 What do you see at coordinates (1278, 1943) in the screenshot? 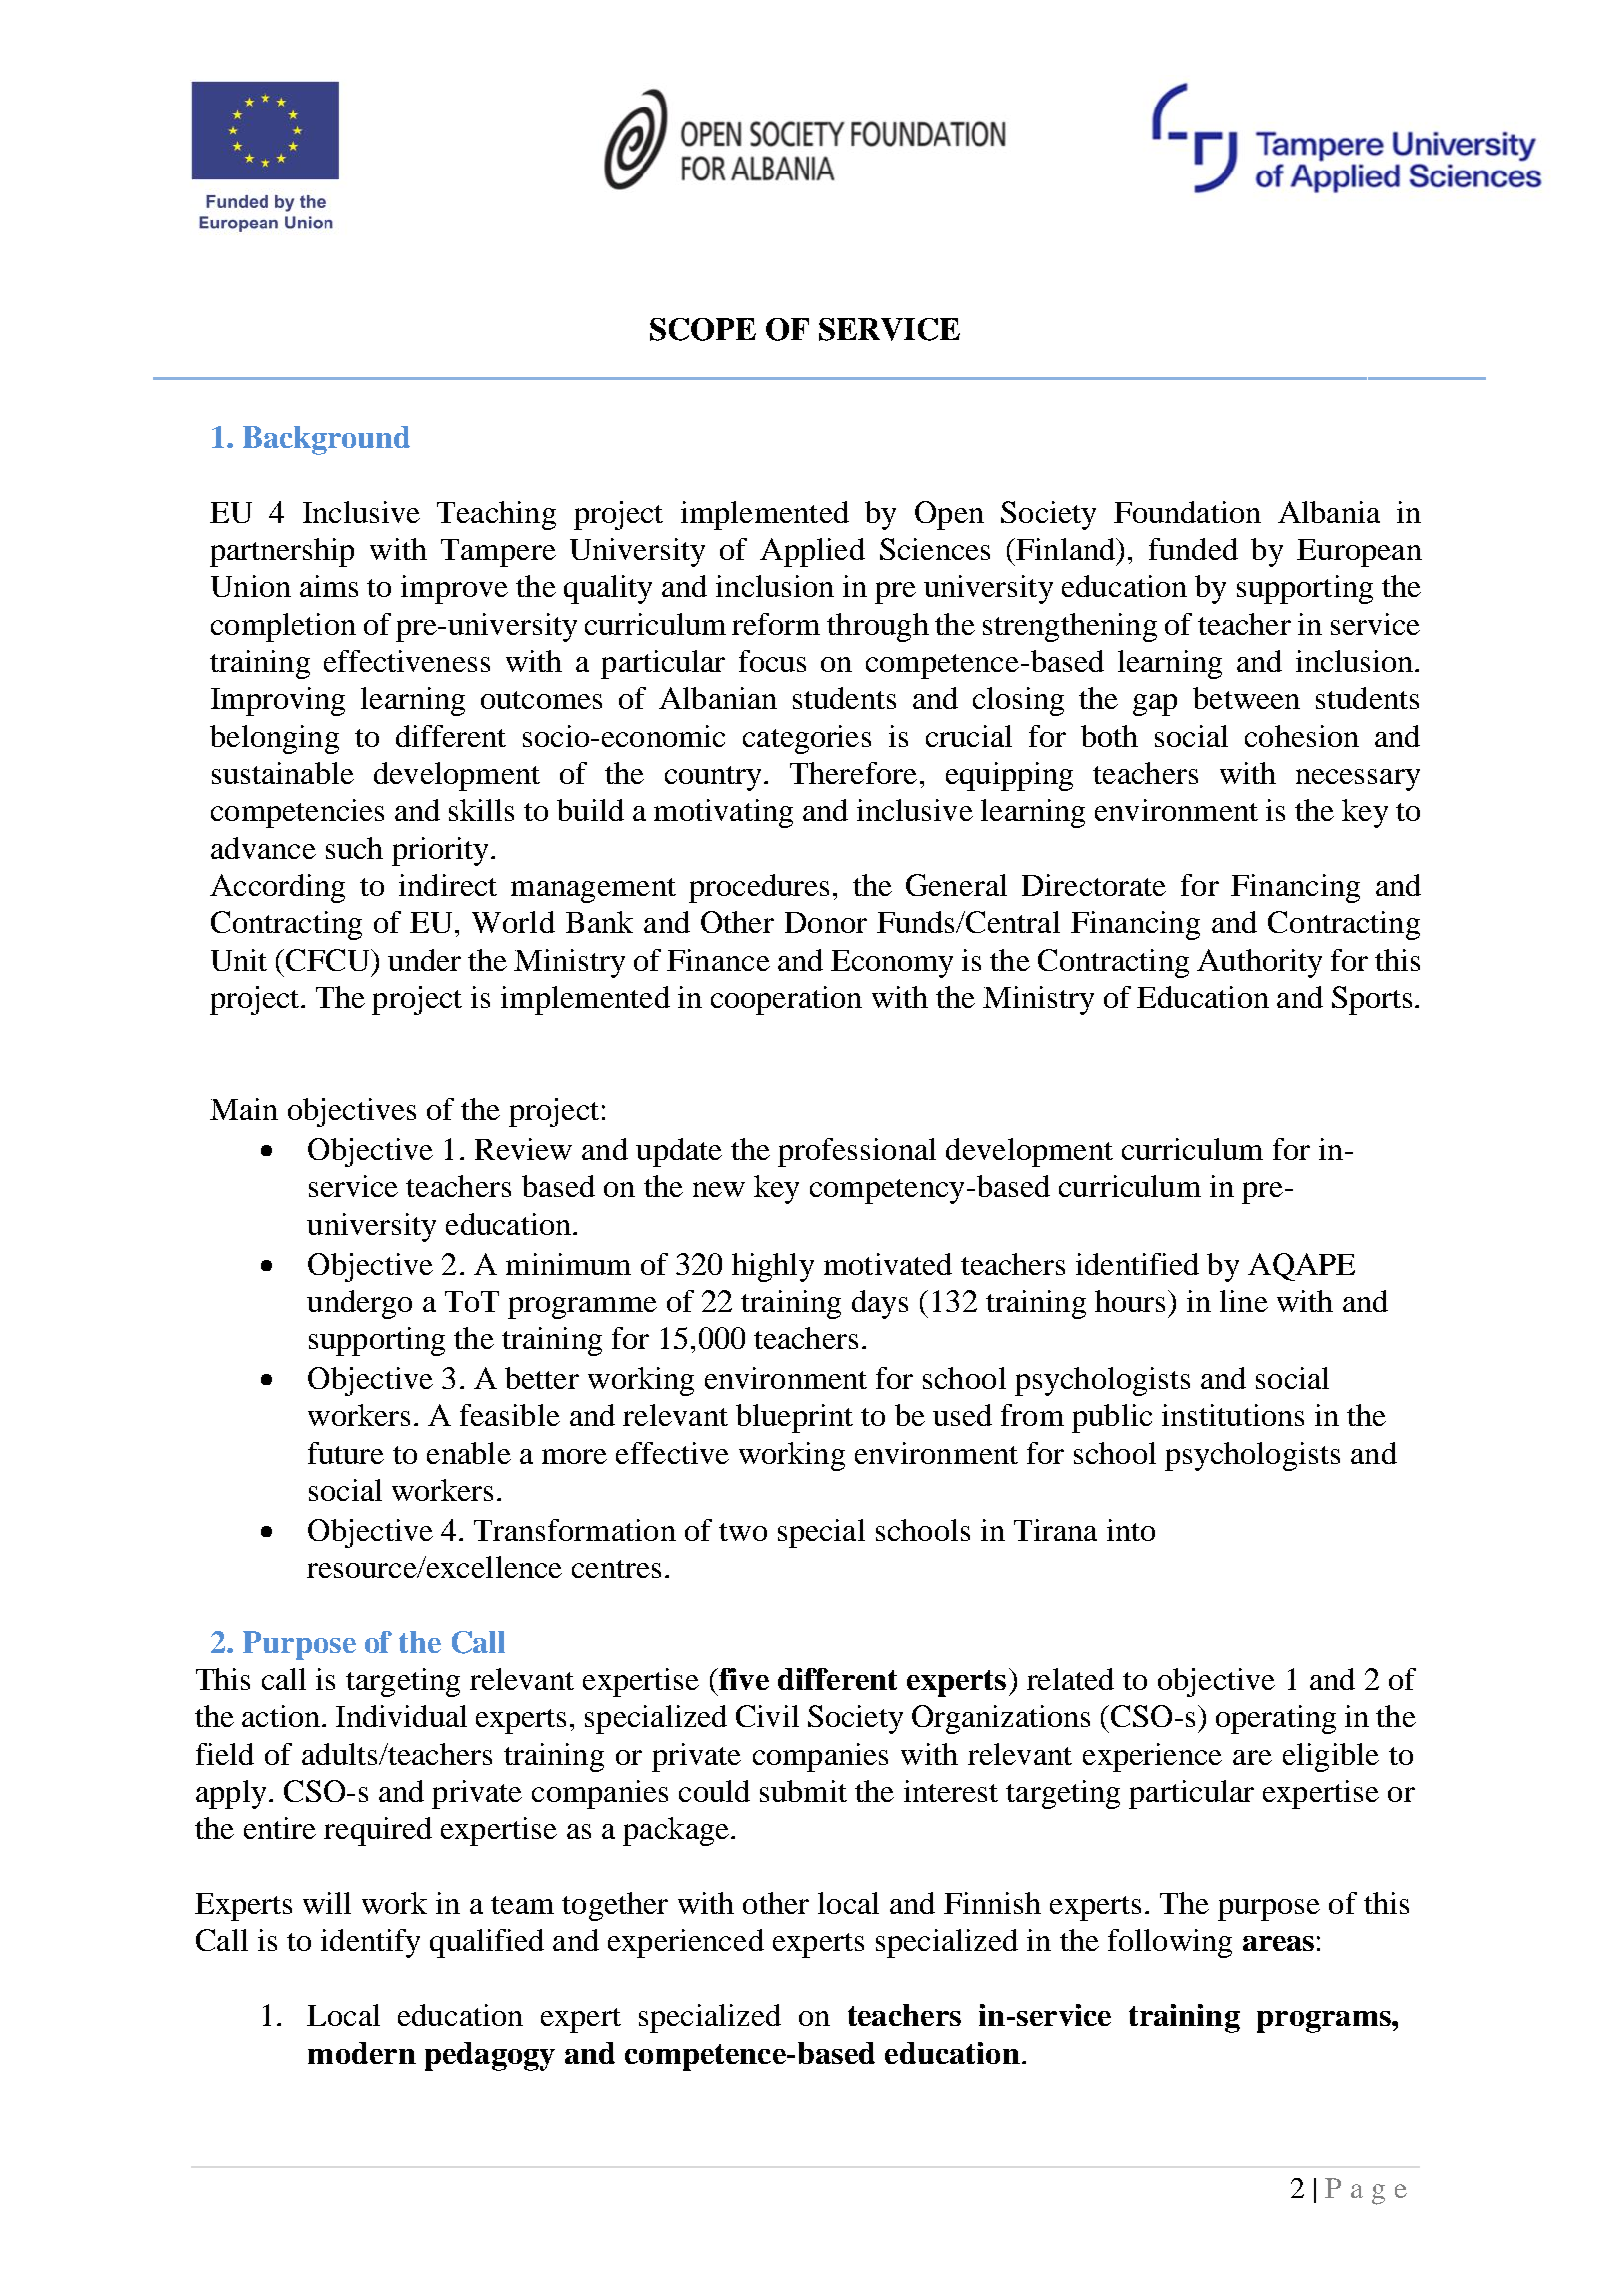
I see `areas` at bounding box center [1278, 1943].
